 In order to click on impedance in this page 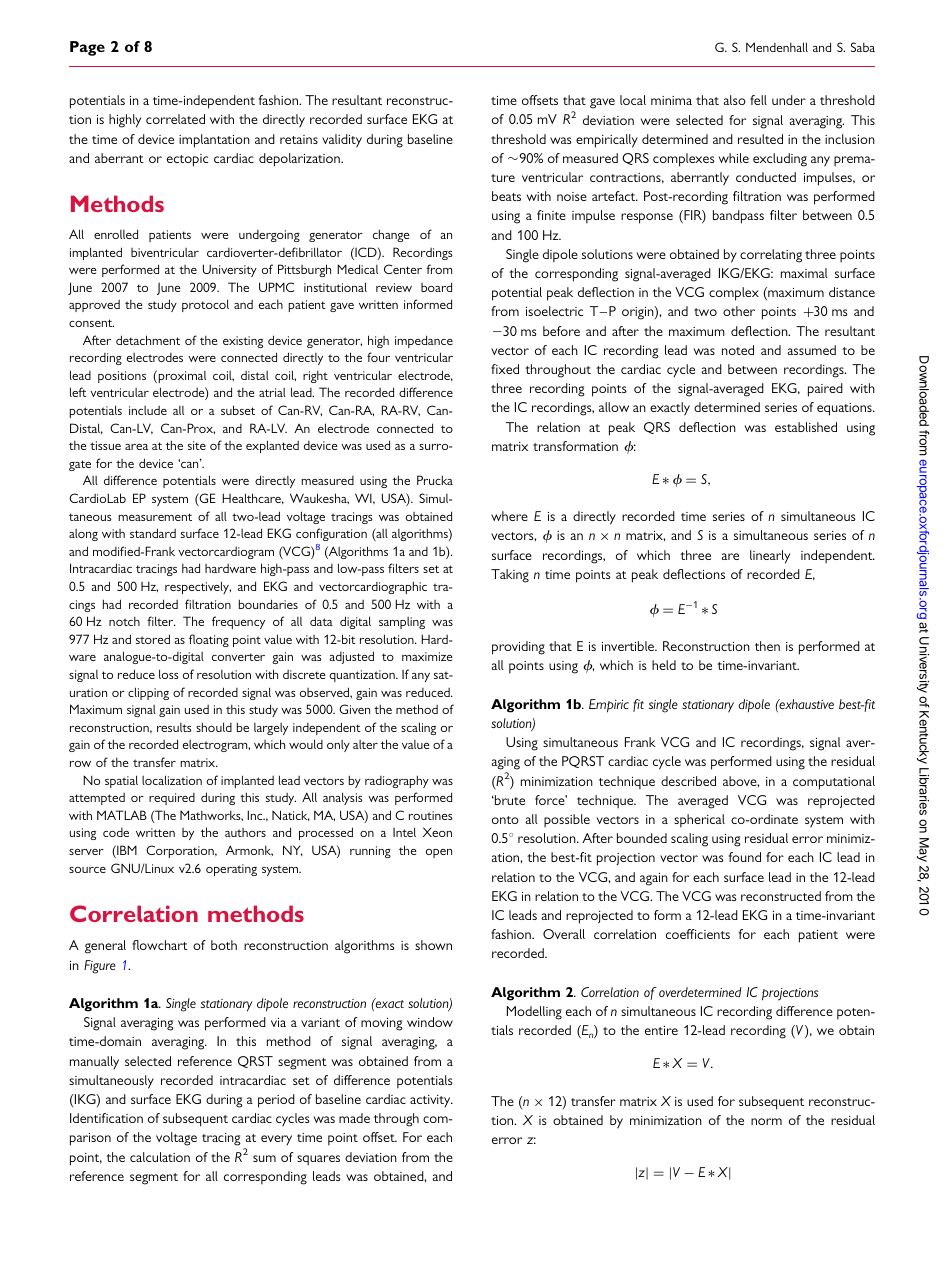, I will do `click(424, 341)`.
